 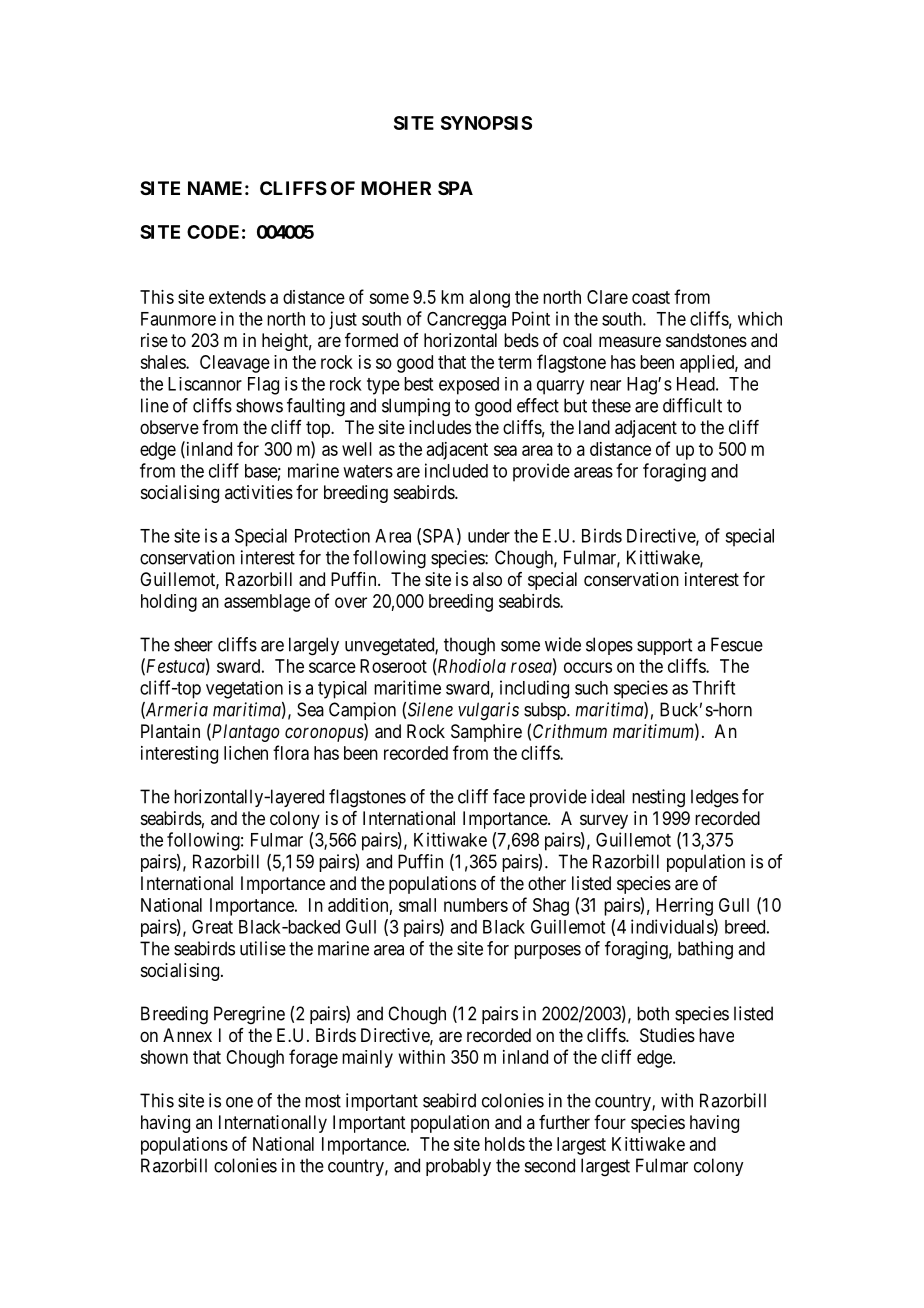 I want to click on extends, so click(x=237, y=297).
